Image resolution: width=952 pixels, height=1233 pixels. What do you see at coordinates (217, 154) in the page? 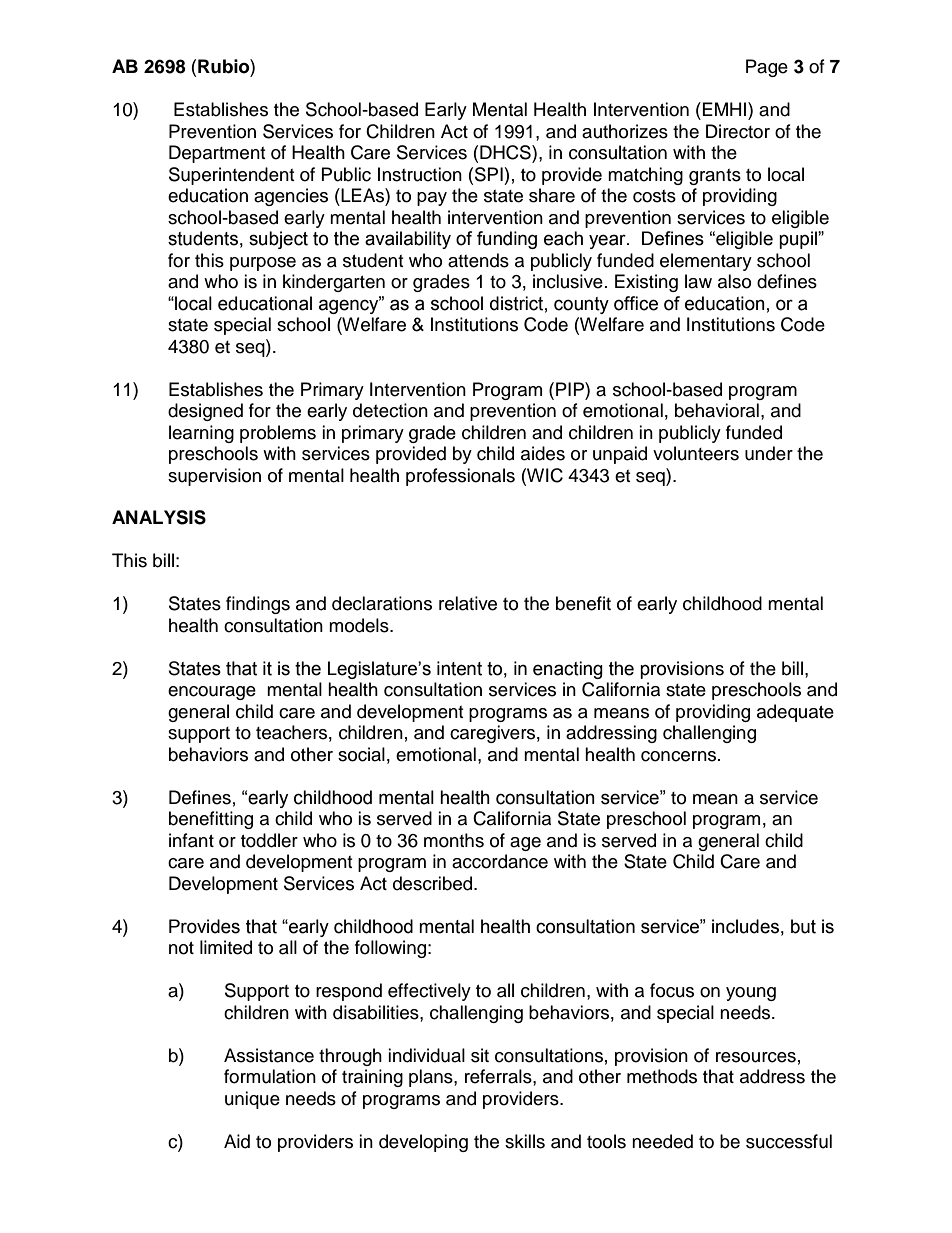
I see `Department` at bounding box center [217, 154].
